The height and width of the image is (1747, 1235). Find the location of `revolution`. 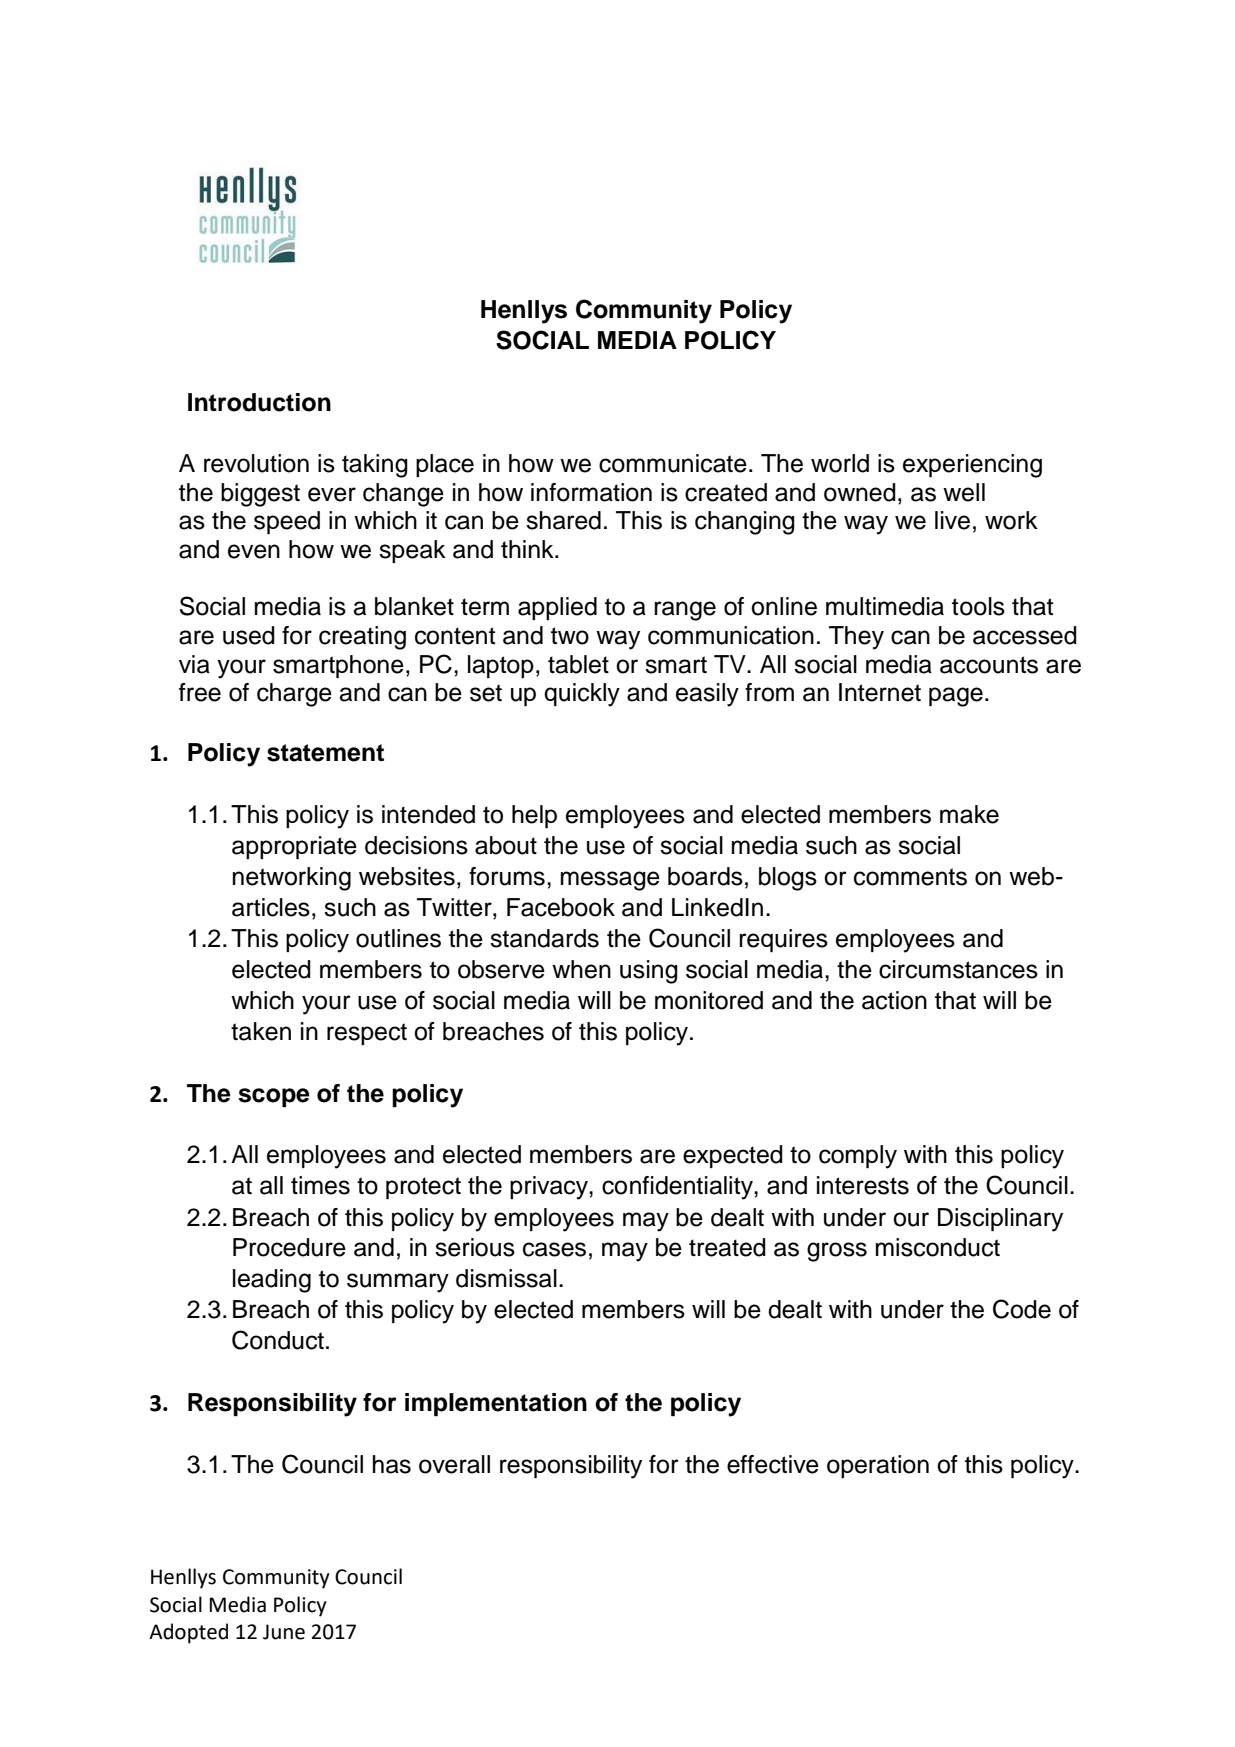

revolution is located at coordinates (256, 463).
